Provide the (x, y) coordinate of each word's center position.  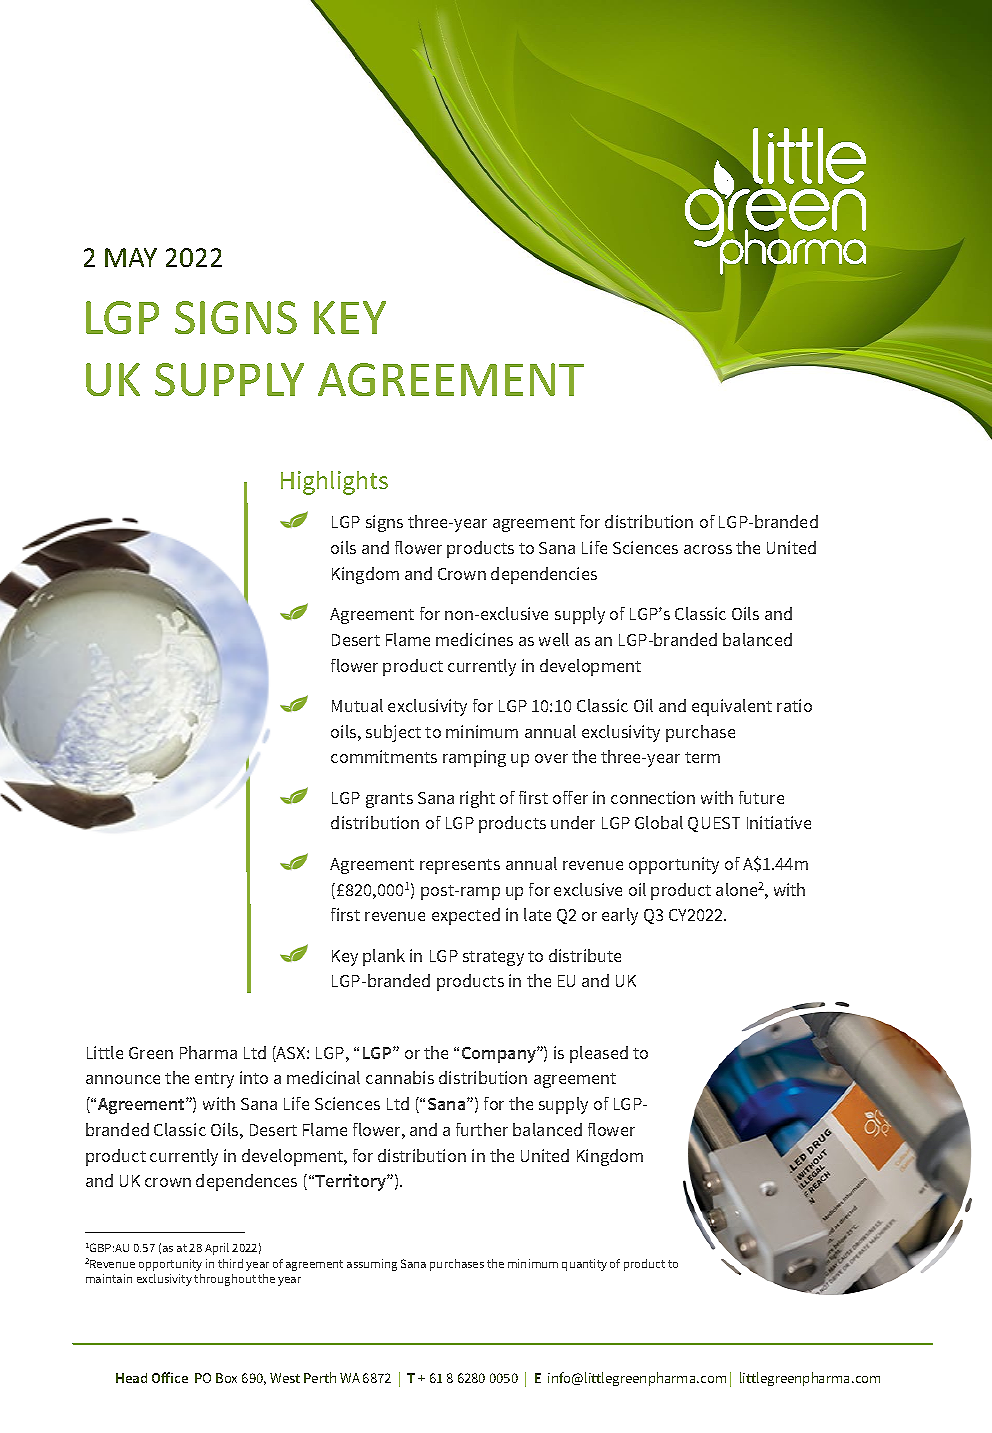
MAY (131, 257)
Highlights (334, 483)
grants (389, 800)
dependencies (544, 575)
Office (170, 1377)
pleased (599, 1054)
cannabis (400, 1077)
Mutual (357, 705)
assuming (372, 1265)
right (477, 799)
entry (214, 1080)
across (708, 549)
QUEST (714, 824)
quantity (584, 1265)
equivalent (732, 707)
